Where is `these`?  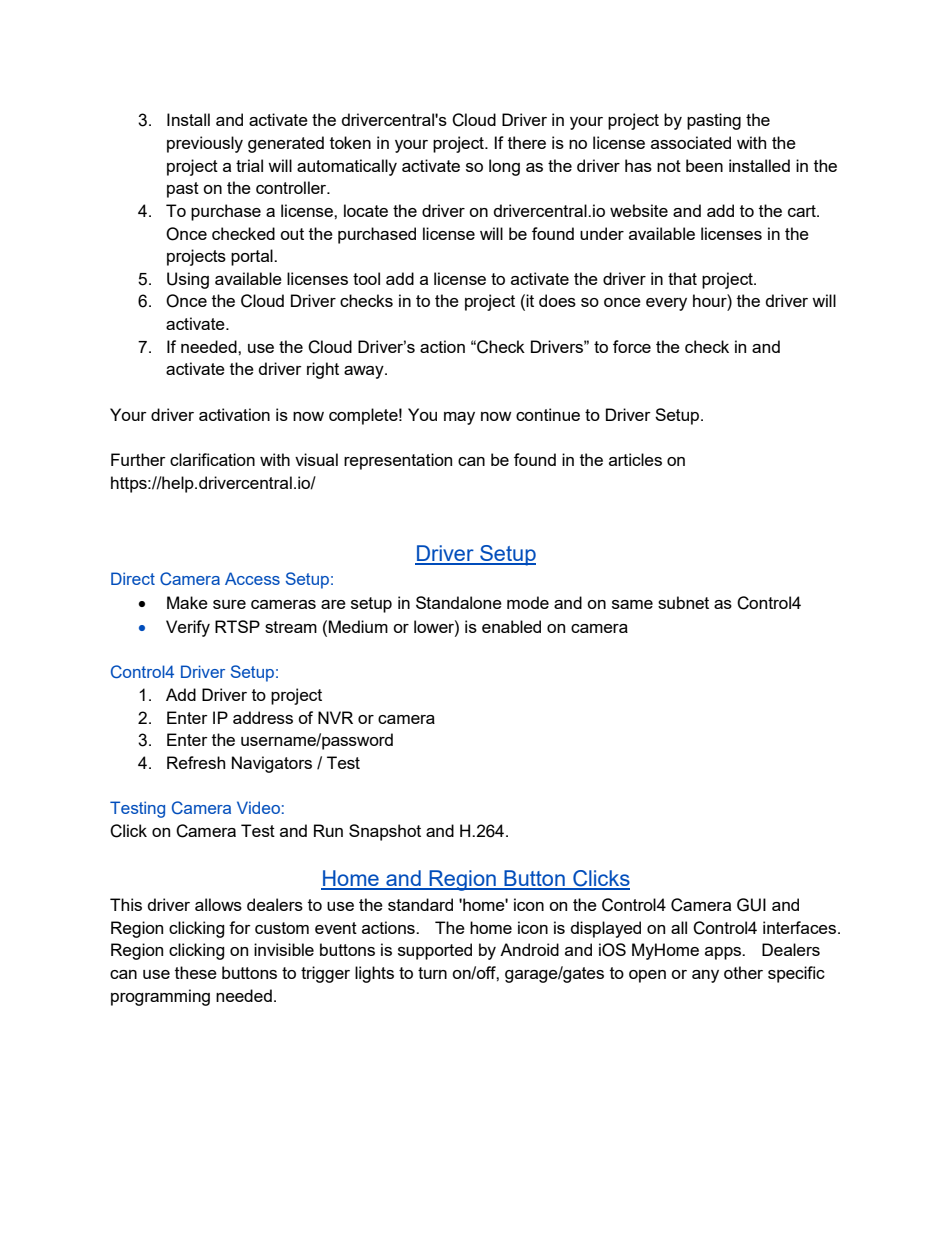
these is located at coordinates (196, 972).
